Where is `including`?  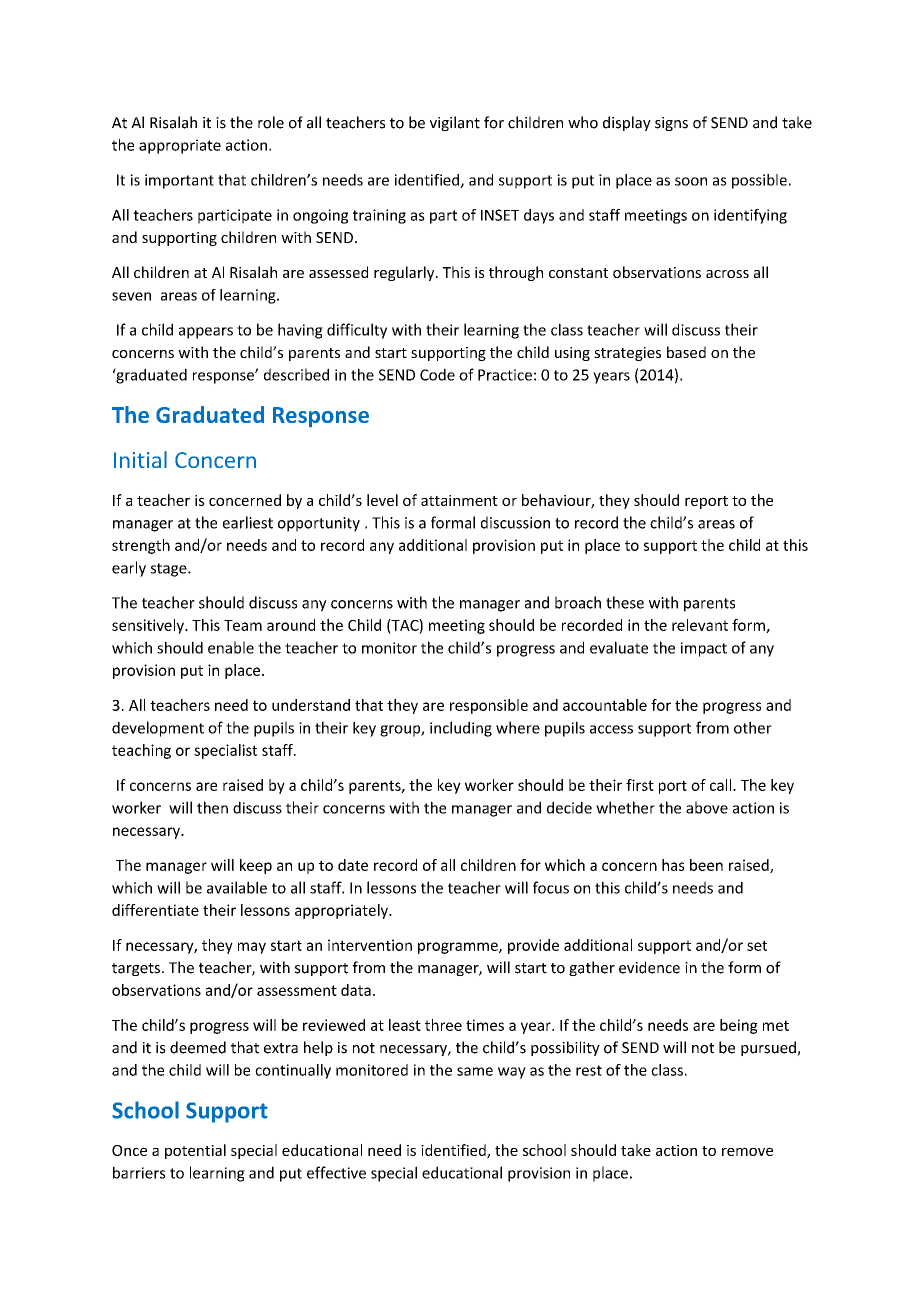
including is located at coordinates (461, 729).
